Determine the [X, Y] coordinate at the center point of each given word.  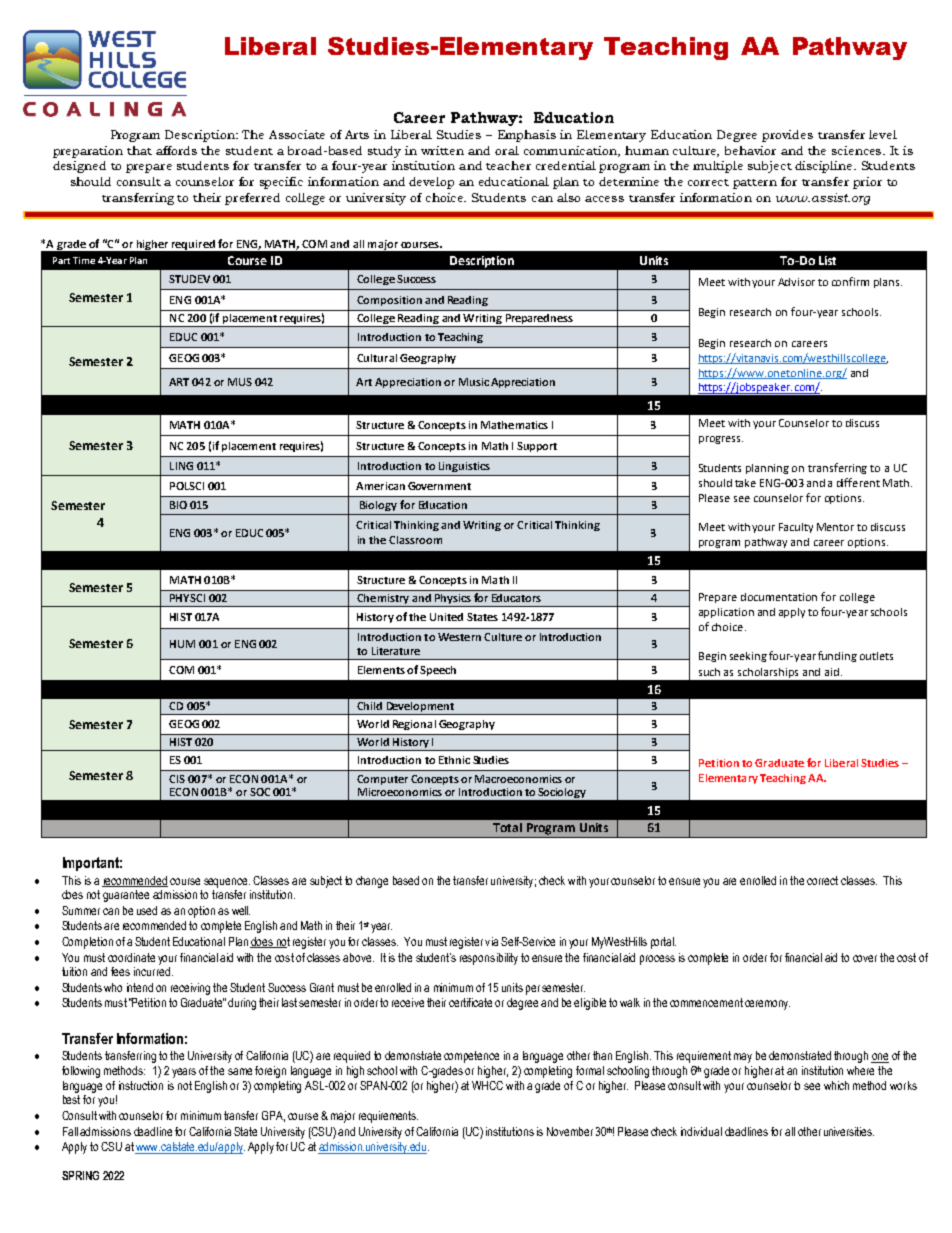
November [570, 1131]
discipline [825, 167]
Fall [70, 1131]
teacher [508, 165]
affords [176, 150]
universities [849, 1131]
